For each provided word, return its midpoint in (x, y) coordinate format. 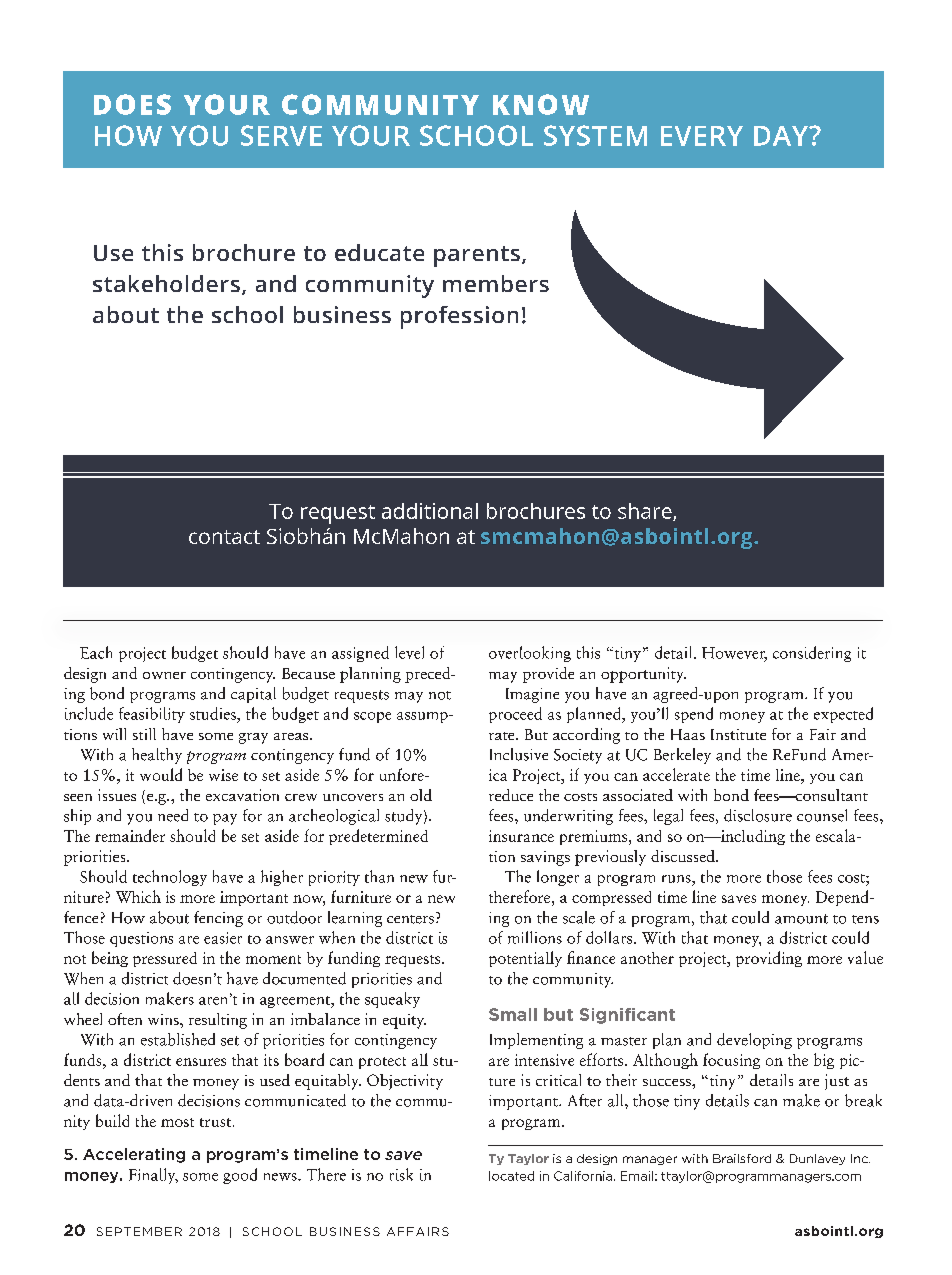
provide (548, 675)
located (511, 1176)
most (177, 1122)
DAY (782, 136)
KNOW (541, 104)
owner (164, 675)
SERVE (281, 135)
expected (843, 715)
